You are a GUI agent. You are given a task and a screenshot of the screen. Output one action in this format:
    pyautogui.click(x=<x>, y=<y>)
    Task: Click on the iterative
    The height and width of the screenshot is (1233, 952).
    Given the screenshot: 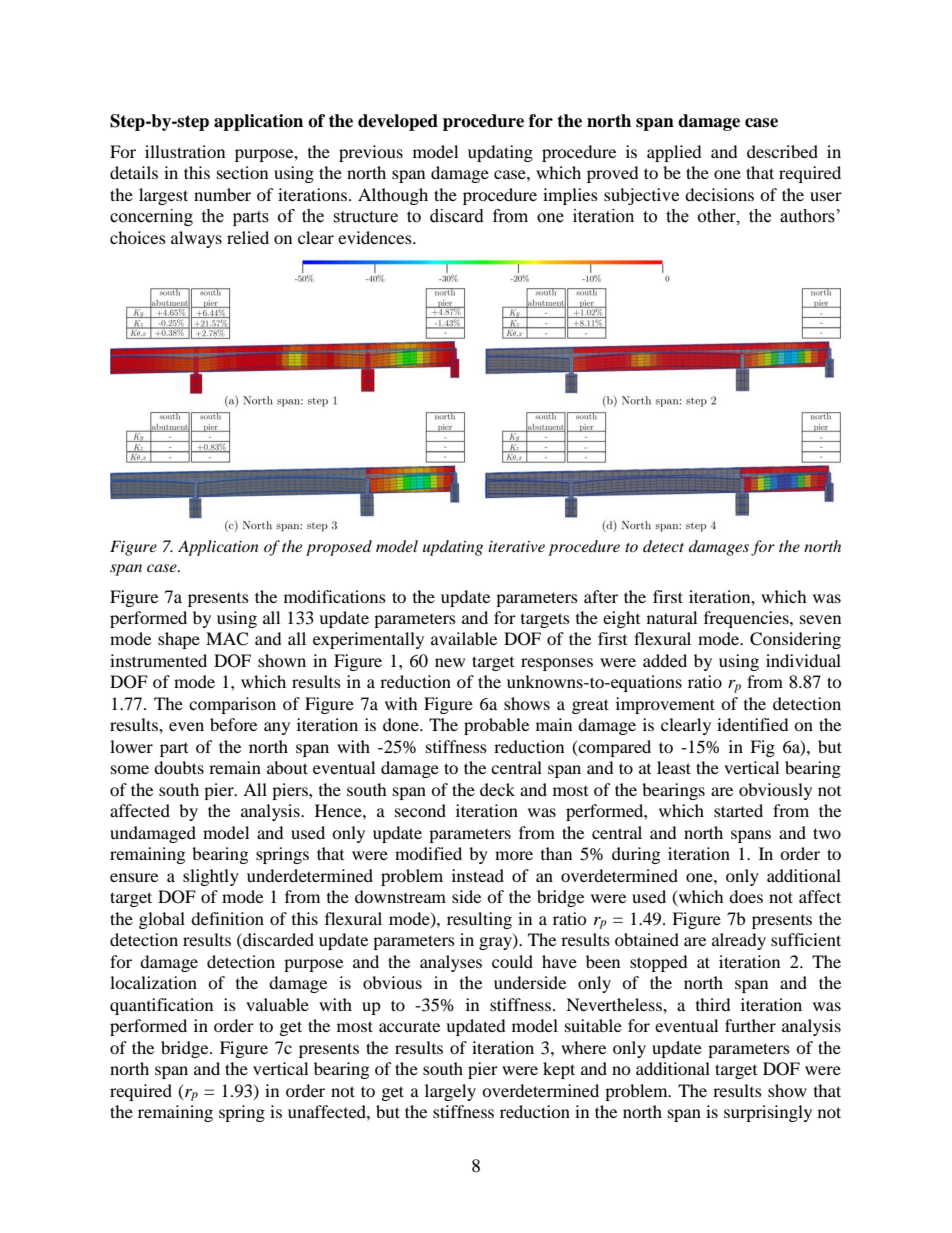 What is the action you would take?
    pyautogui.click(x=516, y=546)
